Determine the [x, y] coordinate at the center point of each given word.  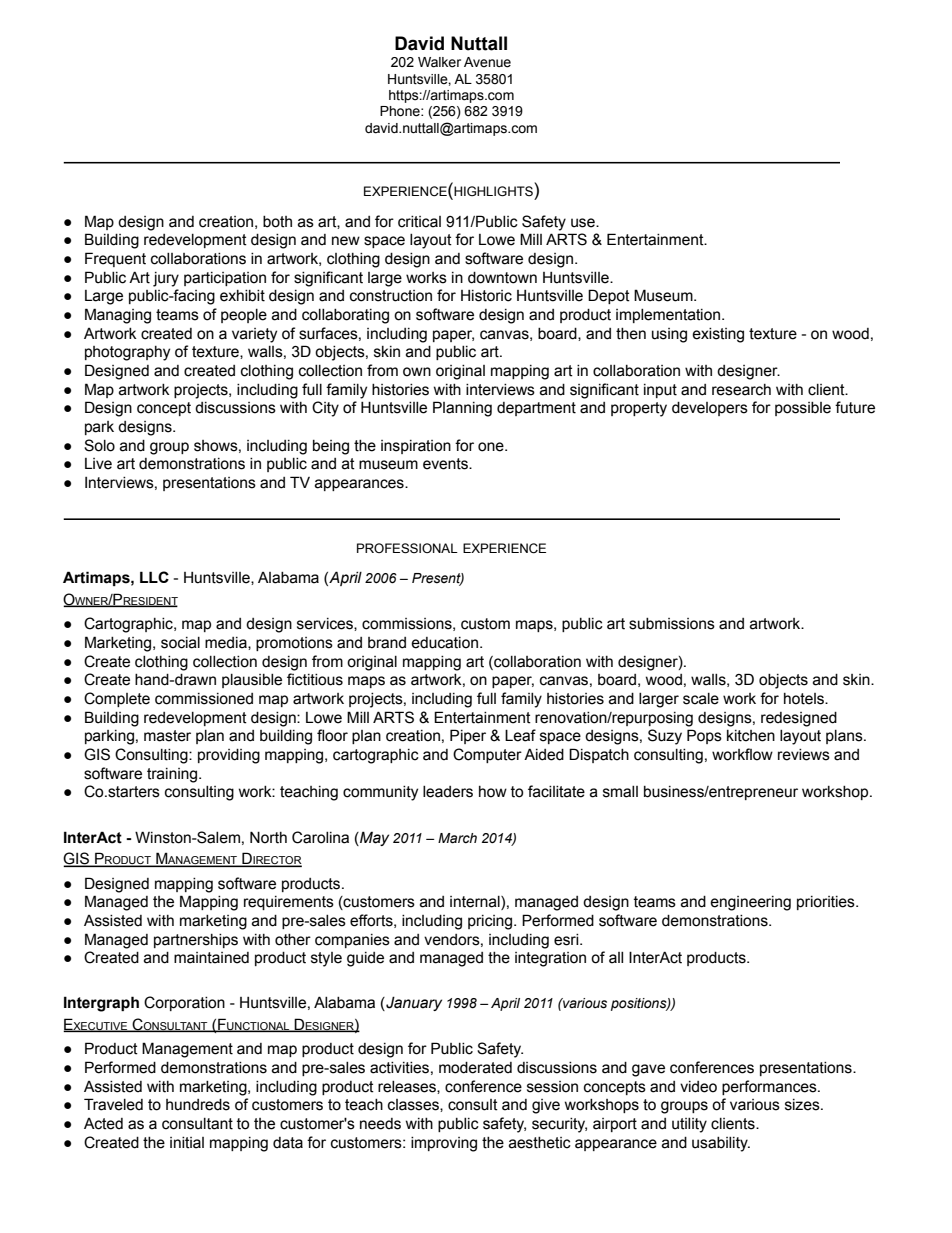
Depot [609, 296]
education [444, 643]
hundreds [198, 1105]
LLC [154, 577]
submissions [672, 624]
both [277, 222]
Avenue [487, 62]
